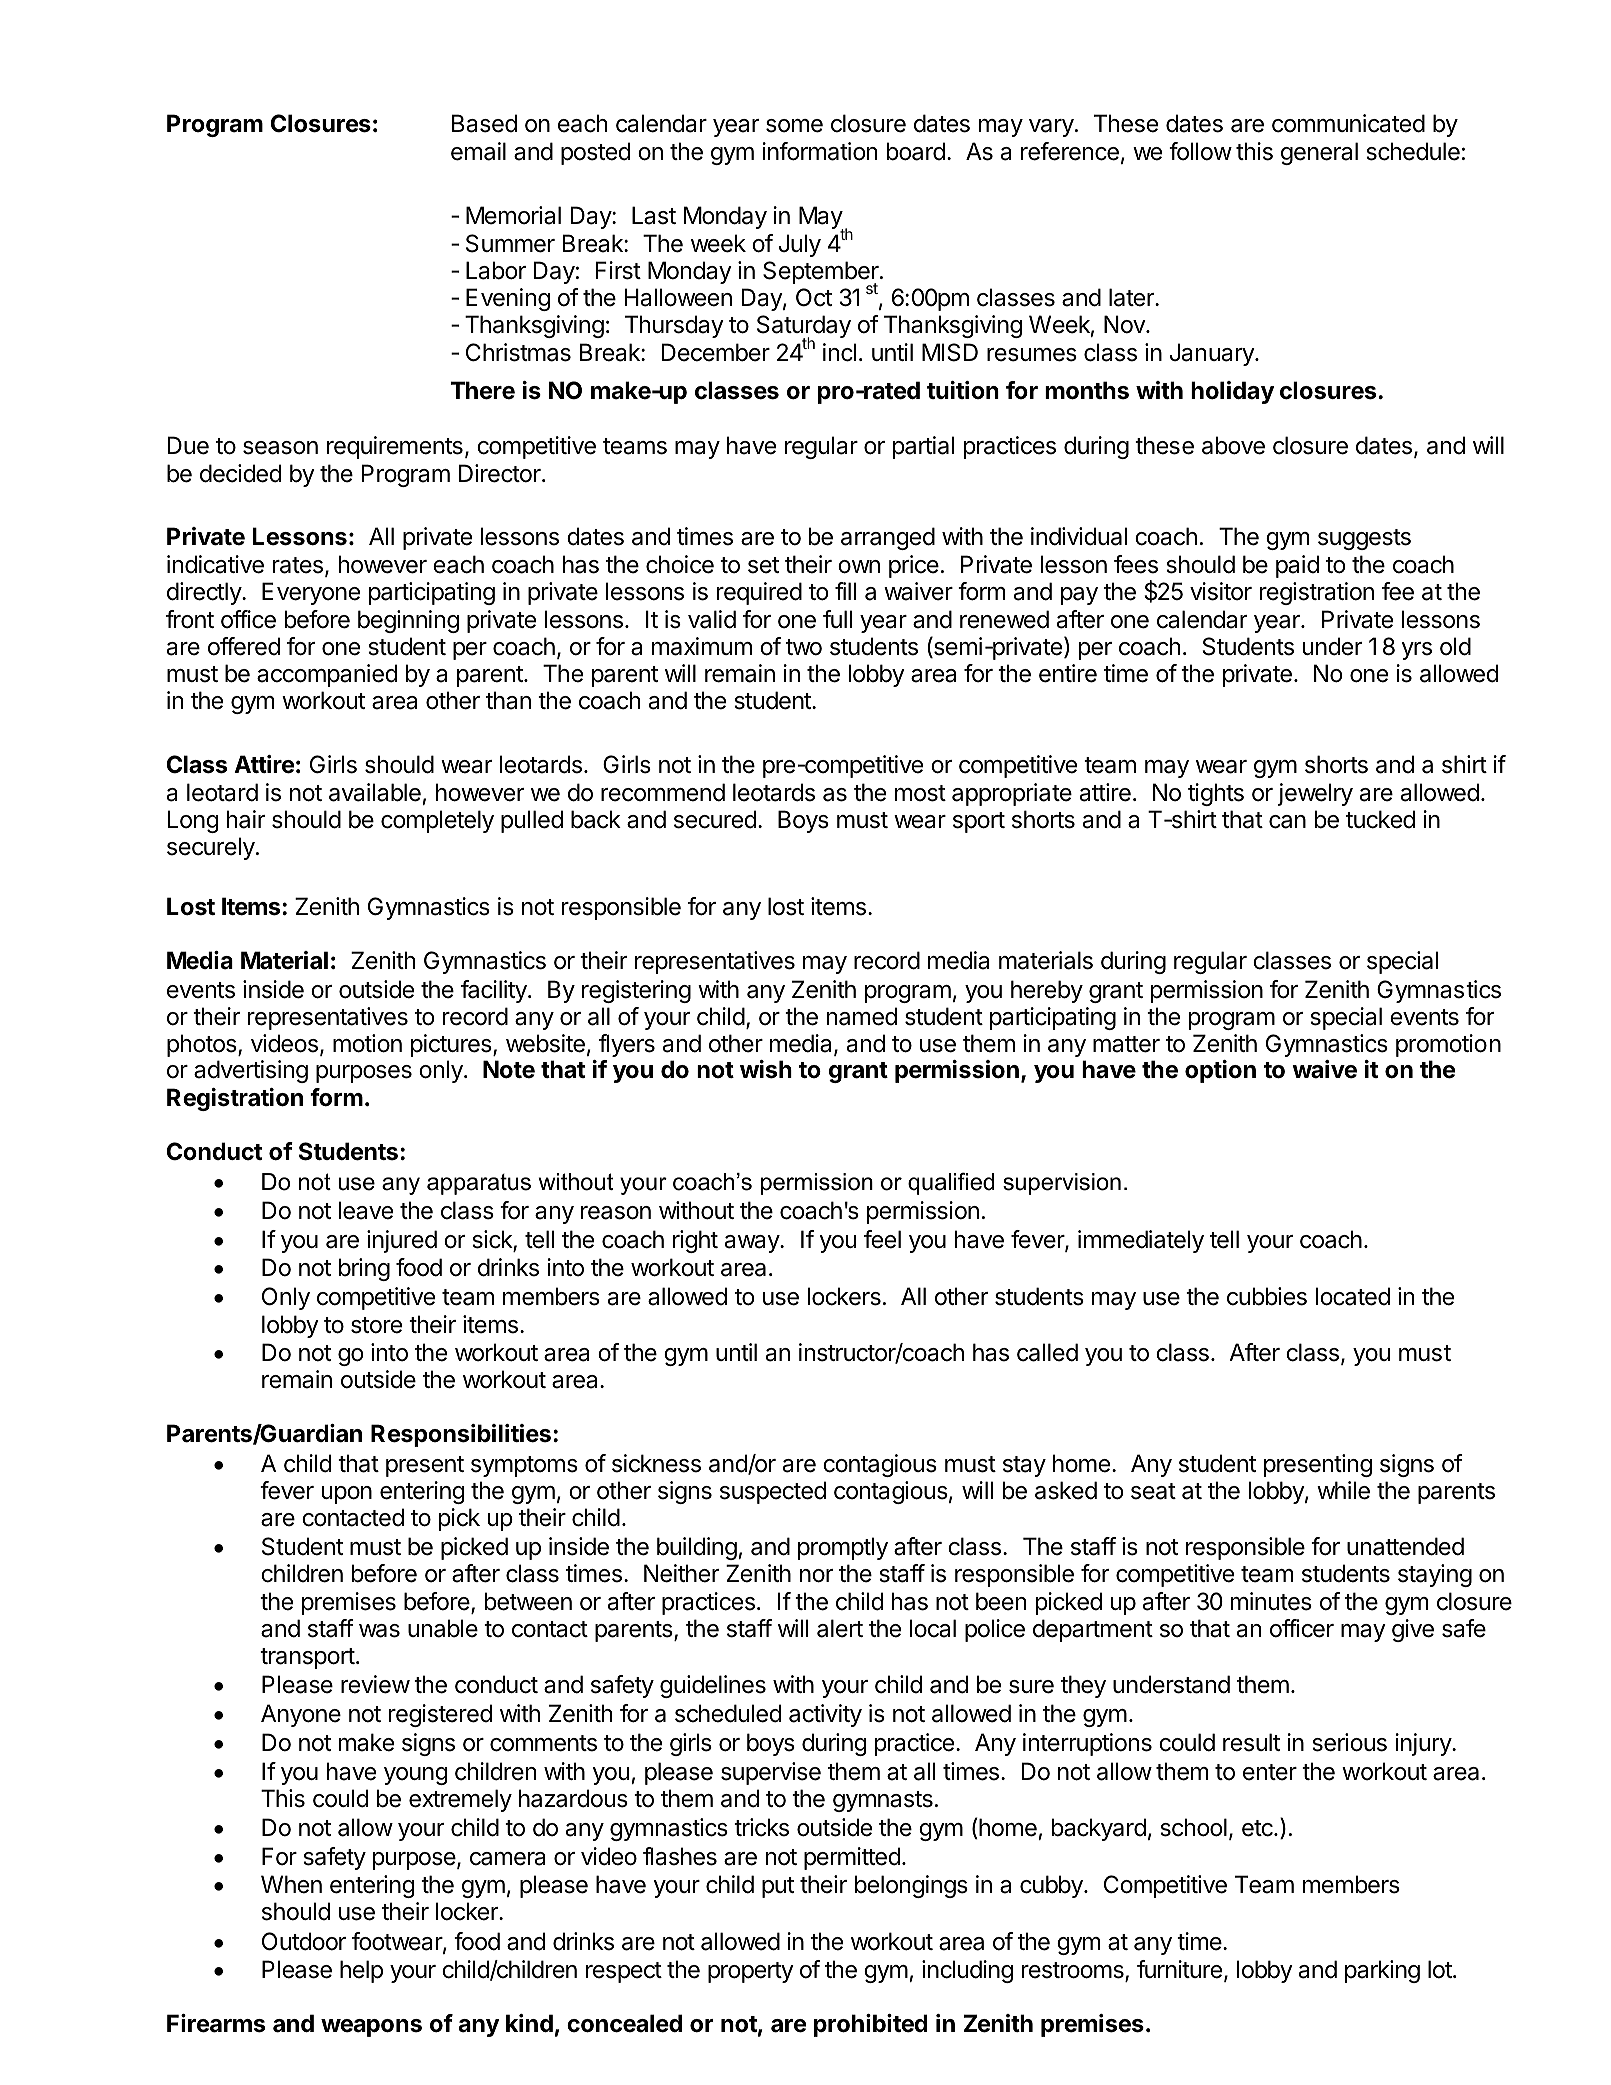 Image resolution: width=1611 pixels, height=2085 pixels. I want to click on upon, so click(347, 1495).
